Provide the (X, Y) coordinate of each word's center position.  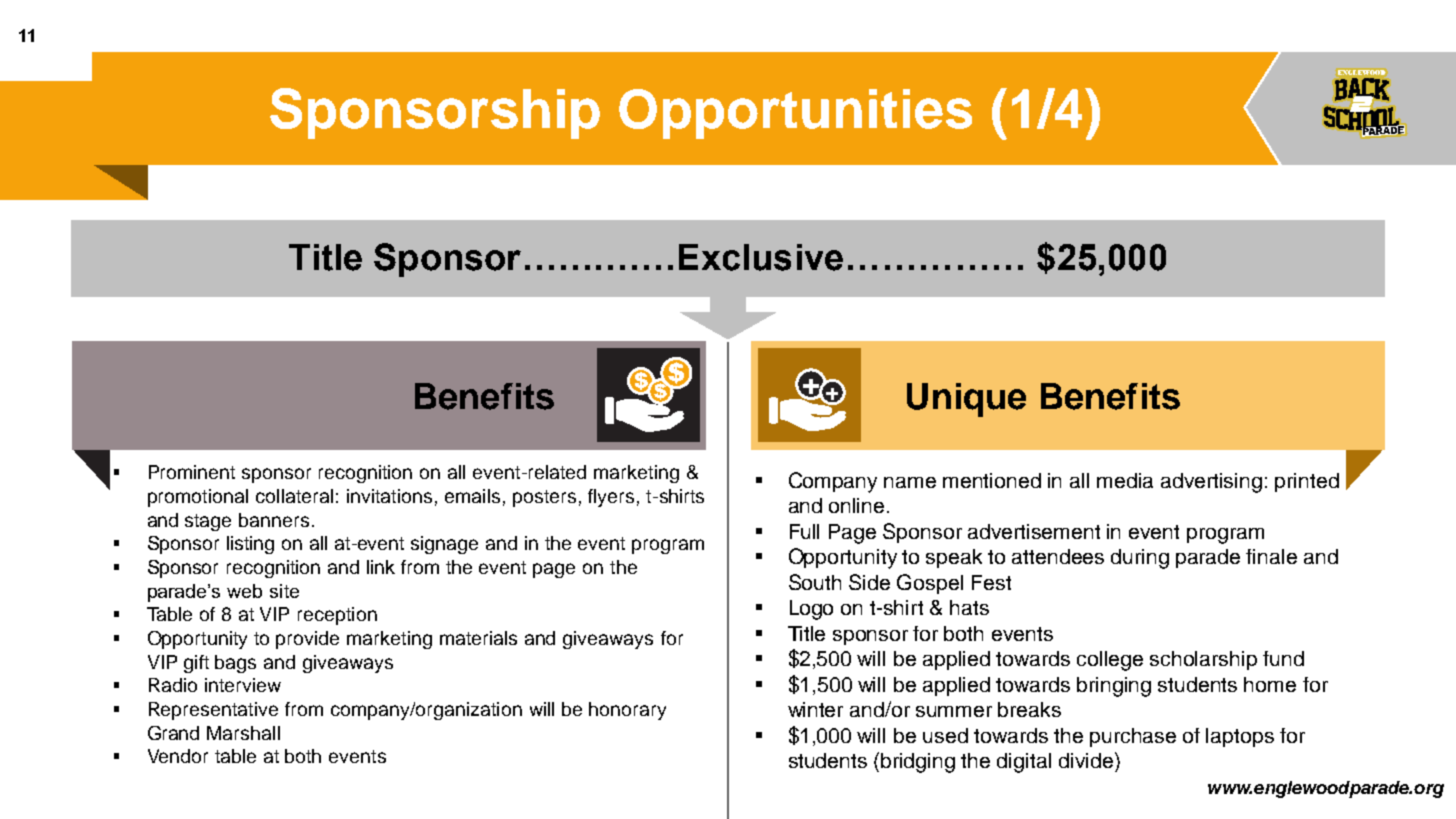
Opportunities (795, 114)
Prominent (192, 472)
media (1125, 480)
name (910, 482)
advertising (1211, 483)
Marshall (243, 733)
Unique (966, 400)
